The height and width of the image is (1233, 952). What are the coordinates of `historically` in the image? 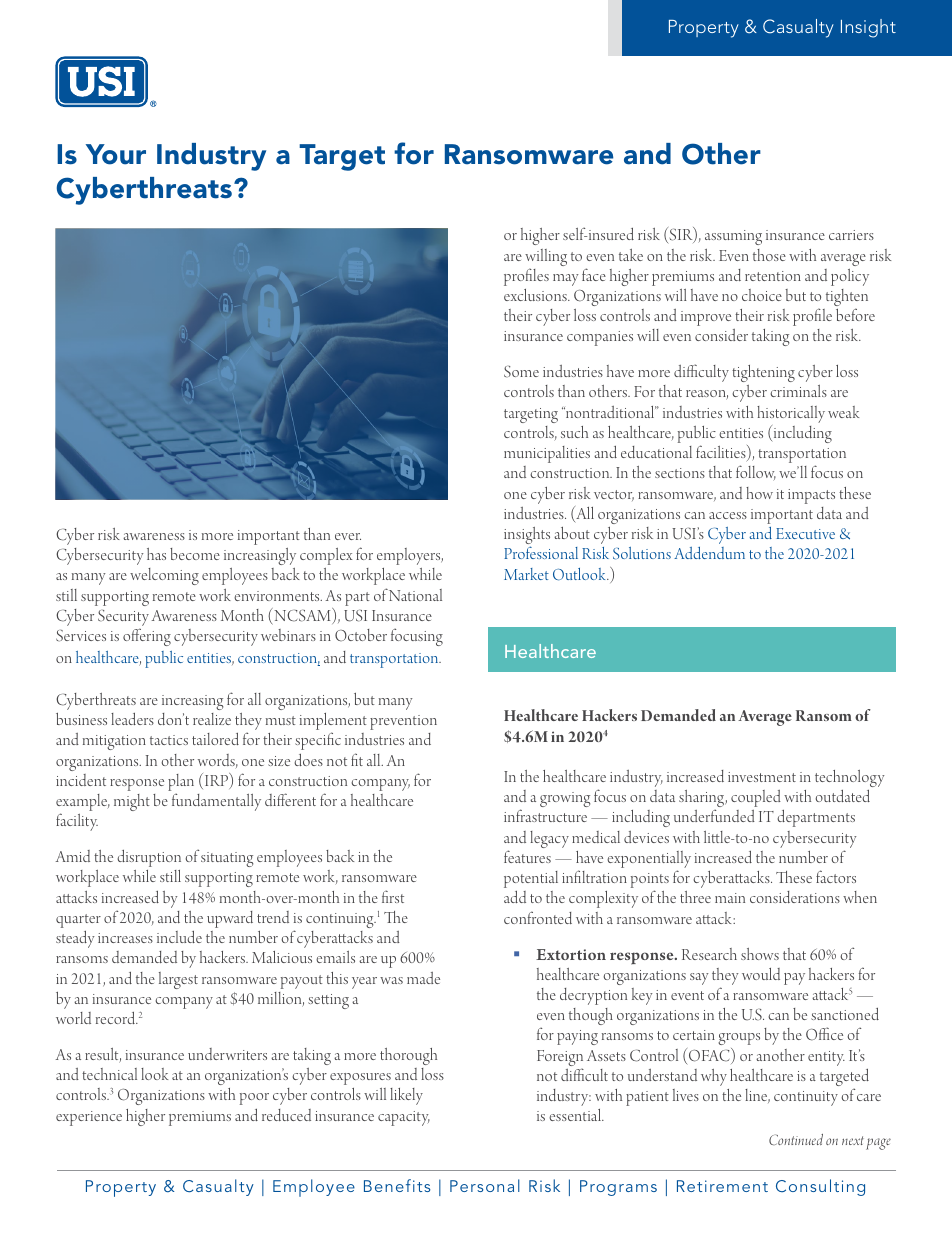 It's located at (791, 416).
